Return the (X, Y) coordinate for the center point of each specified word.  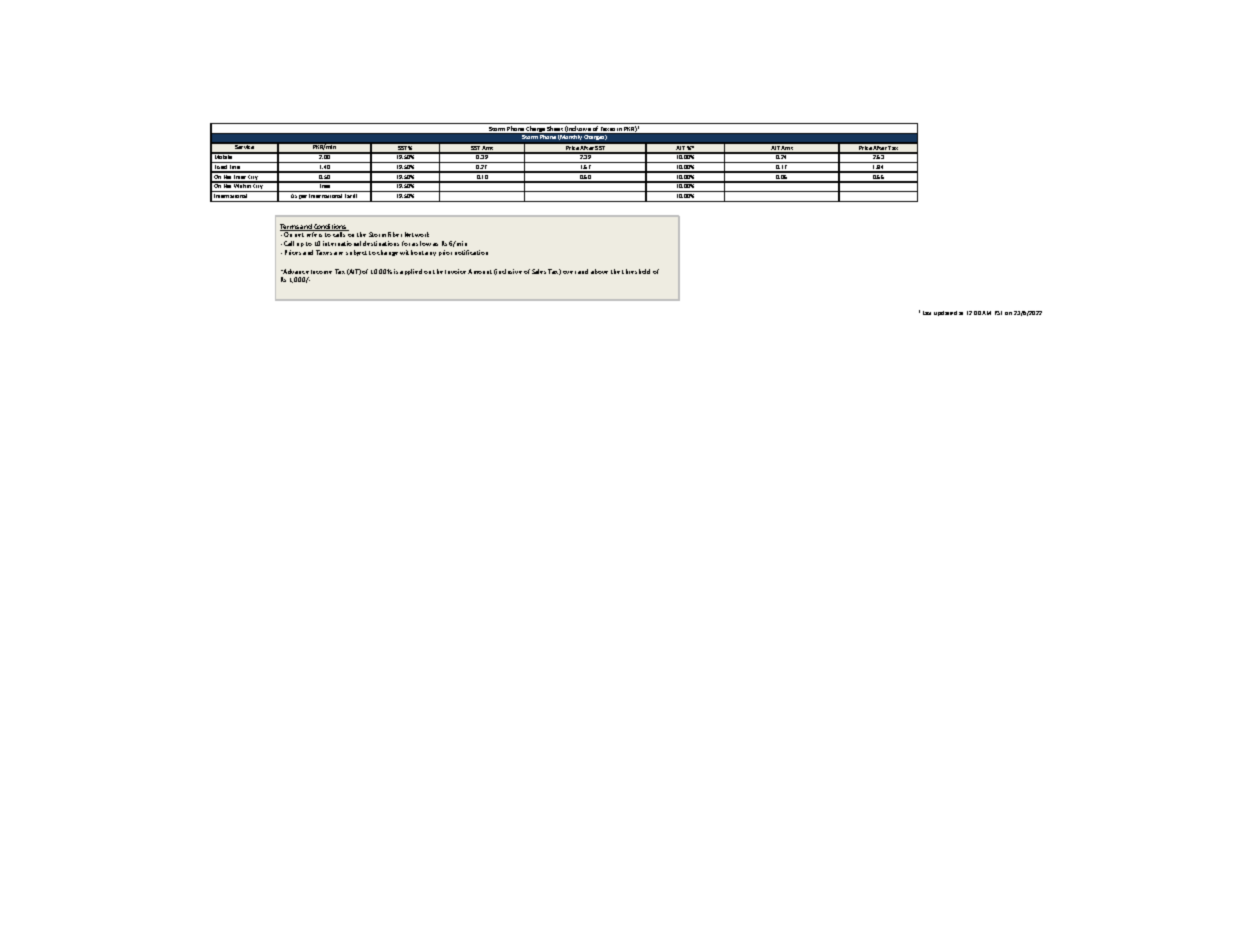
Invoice (455, 271)
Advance (295, 271)
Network (417, 234)
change (387, 253)
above (599, 271)
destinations (381, 243)
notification (471, 252)
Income (321, 272)
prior (445, 253)
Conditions (330, 227)
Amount (480, 271)
